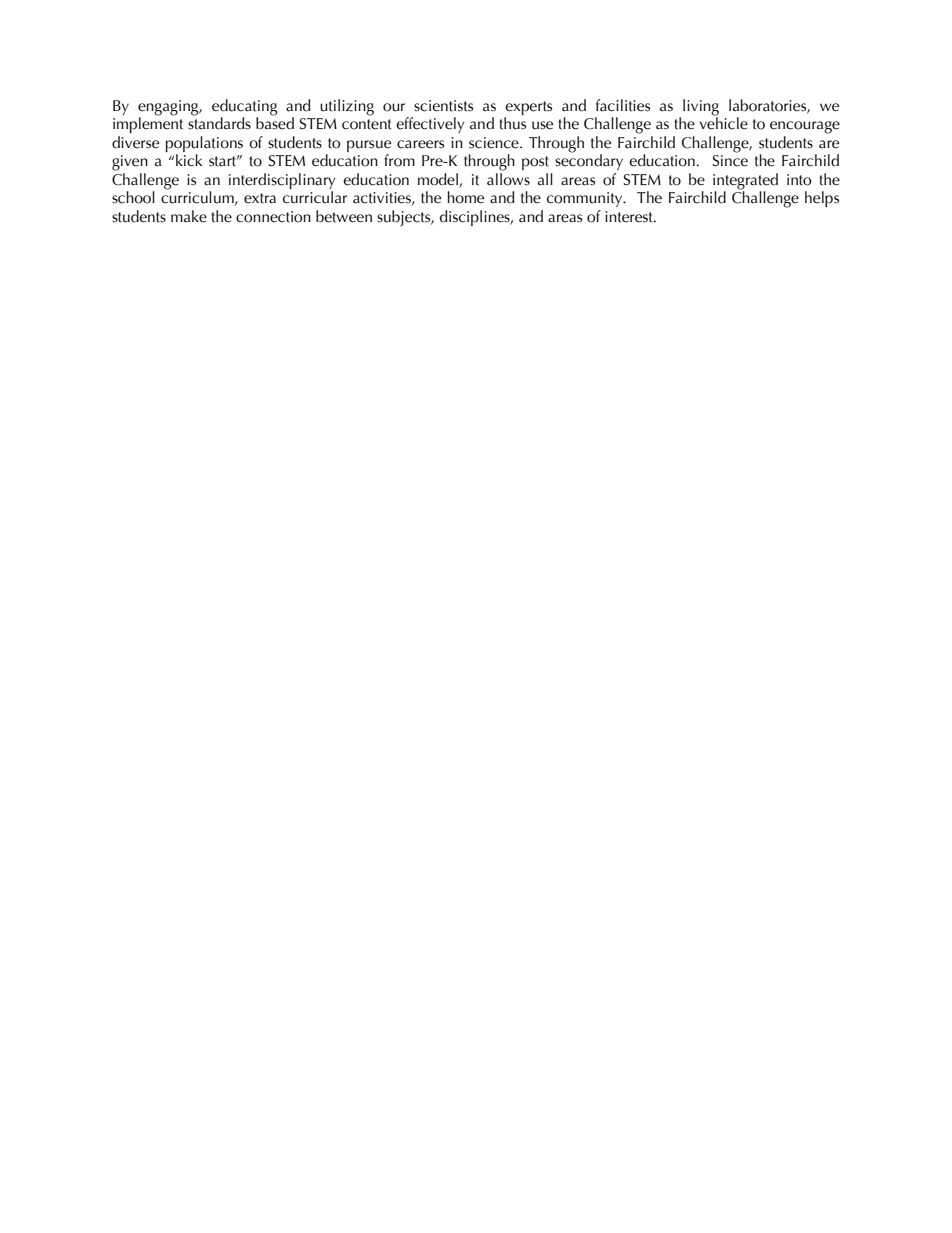  Describe the element at coordinates (244, 107) in the image. I see `educating` at that location.
